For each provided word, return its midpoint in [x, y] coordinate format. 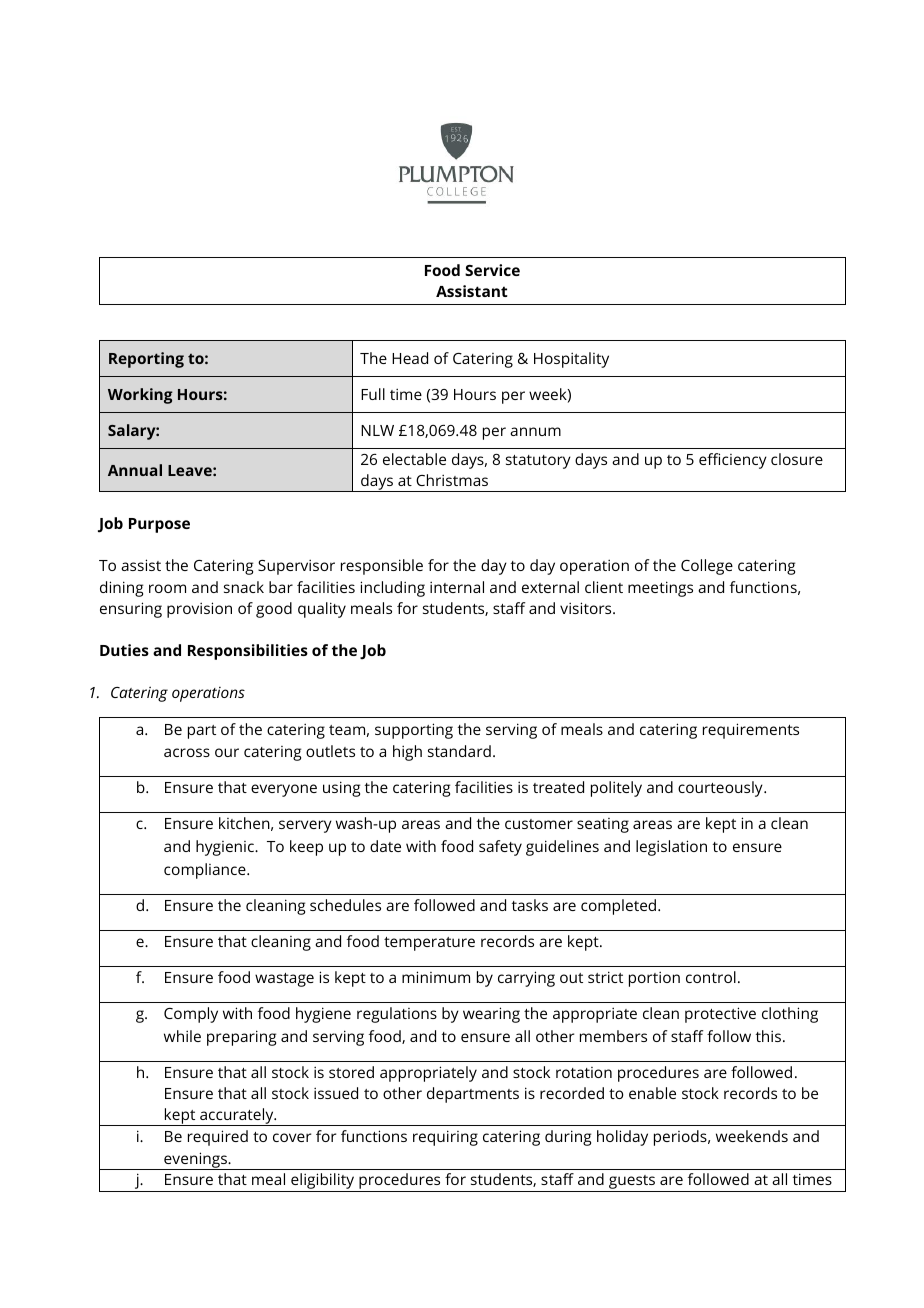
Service [492, 270]
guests [632, 1183]
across [187, 752]
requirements [751, 731]
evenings [195, 1161]
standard [459, 751]
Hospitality [571, 360]
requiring [445, 1138]
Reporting [146, 360]
